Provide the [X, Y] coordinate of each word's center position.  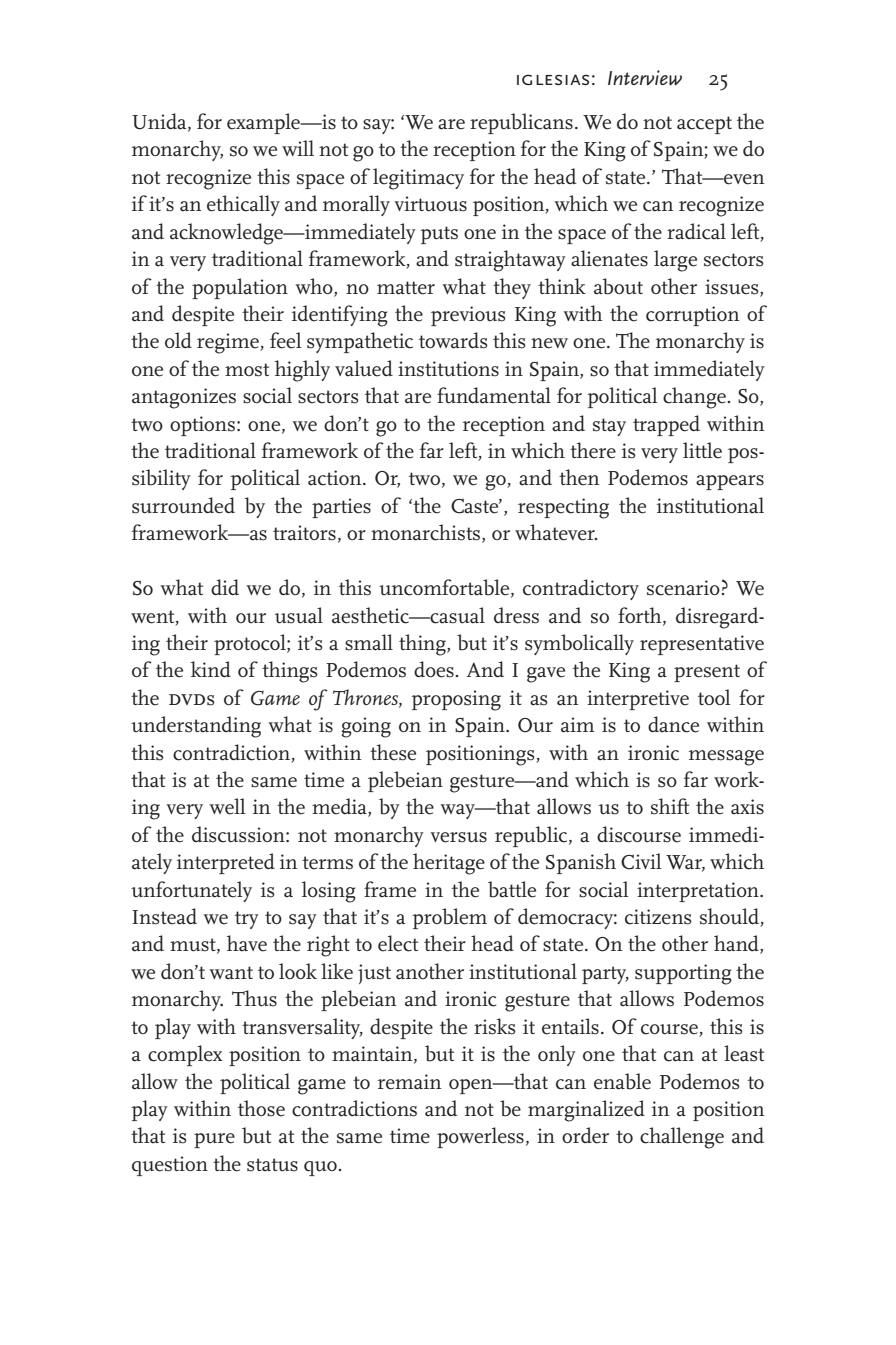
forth [641, 616]
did [225, 587]
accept [704, 125]
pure [214, 1140]
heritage [449, 864]
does [435, 669]
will [298, 148]
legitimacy [418, 179]
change [695, 398]
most [247, 370]
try [247, 920]
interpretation [699, 892]
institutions [448, 369]
